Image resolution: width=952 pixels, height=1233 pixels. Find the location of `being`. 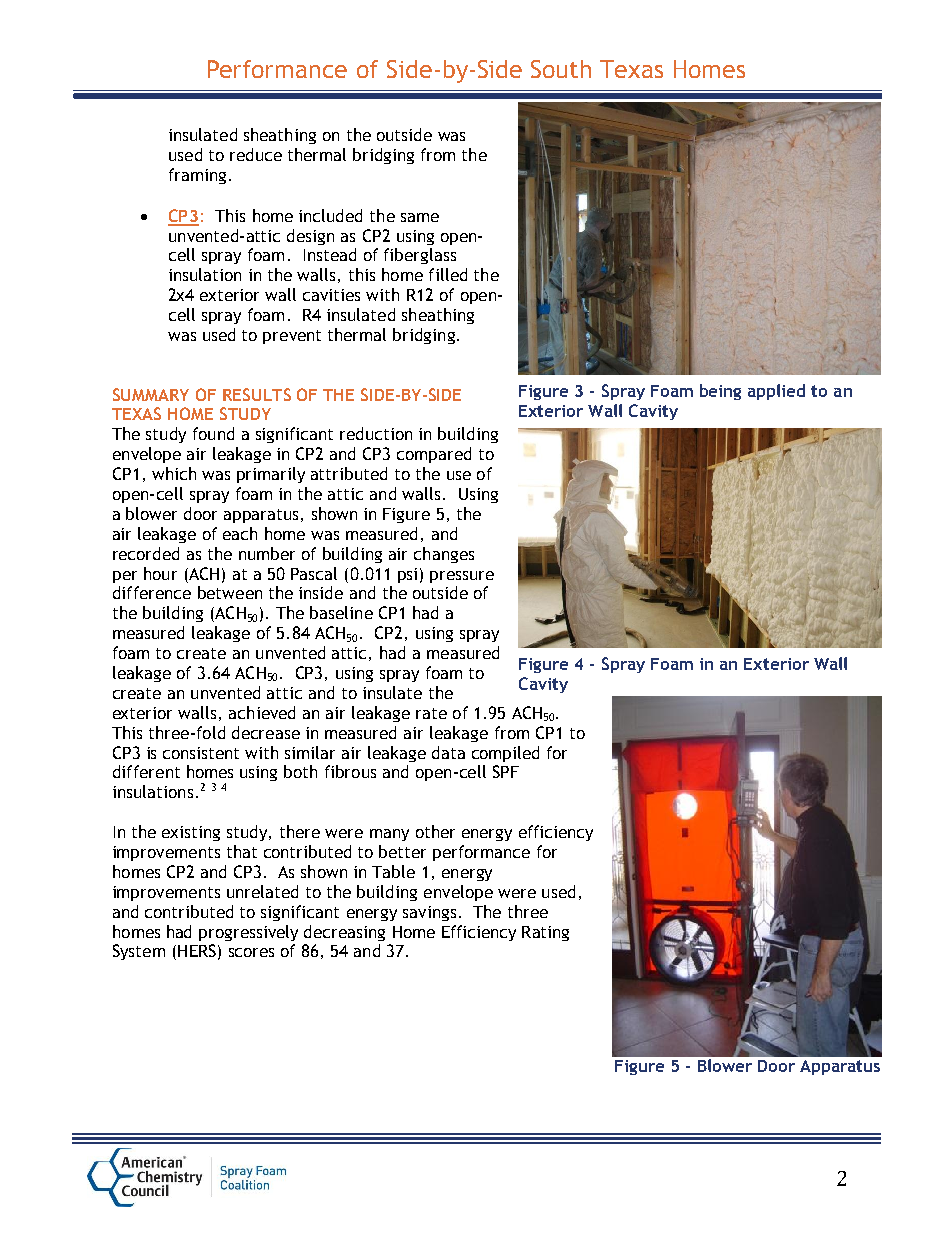

being is located at coordinates (720, 392).
